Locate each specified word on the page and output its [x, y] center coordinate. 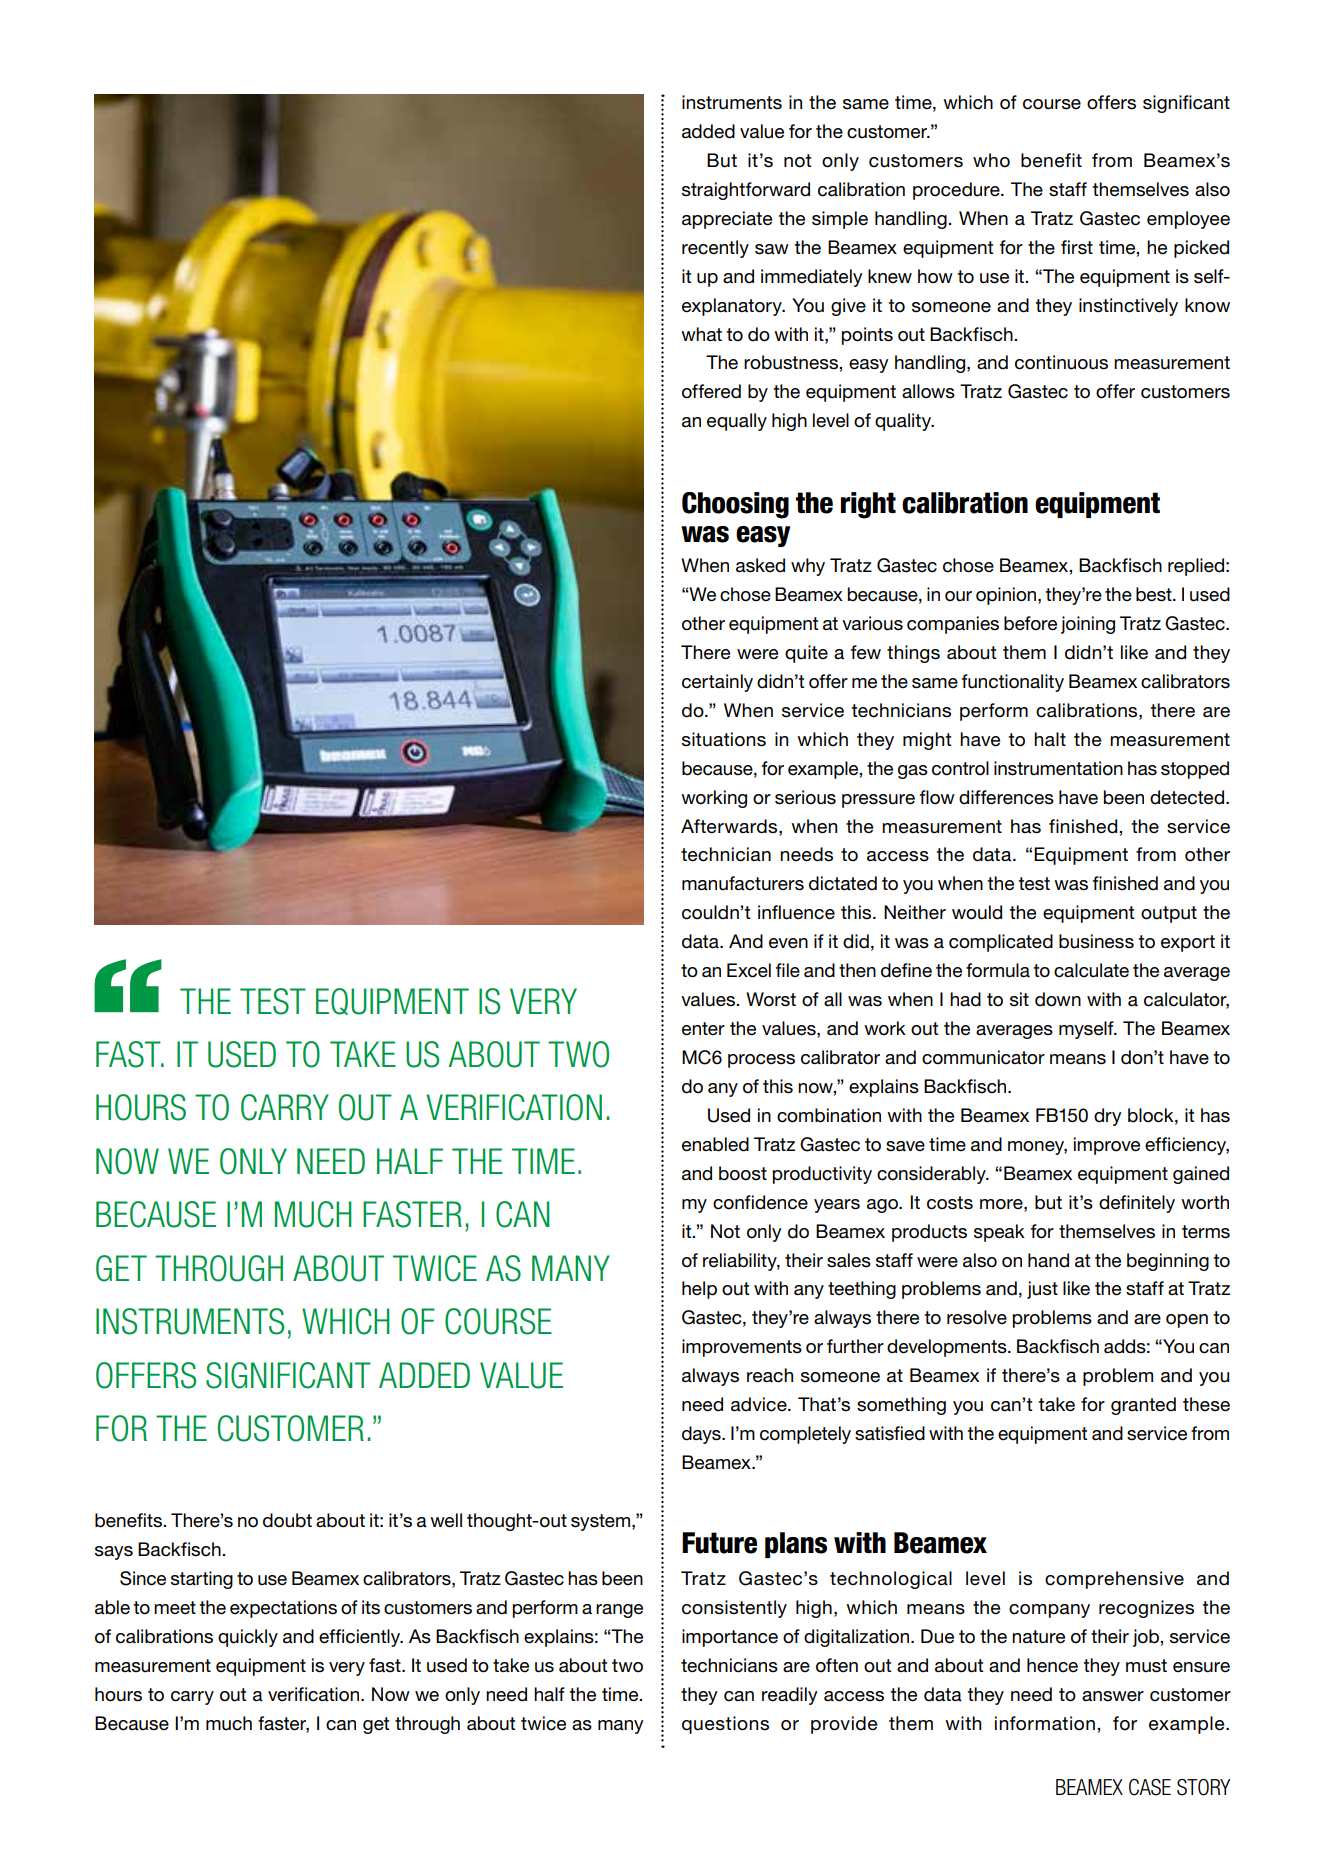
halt [1050, 739]
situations [724, 739]
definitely [1137, 1204]
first [1077, 247]
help [699, 1290]
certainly [717, 683]
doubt [287, 1520]
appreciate [727, 220]
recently [715, 249]
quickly [248, 1638]
